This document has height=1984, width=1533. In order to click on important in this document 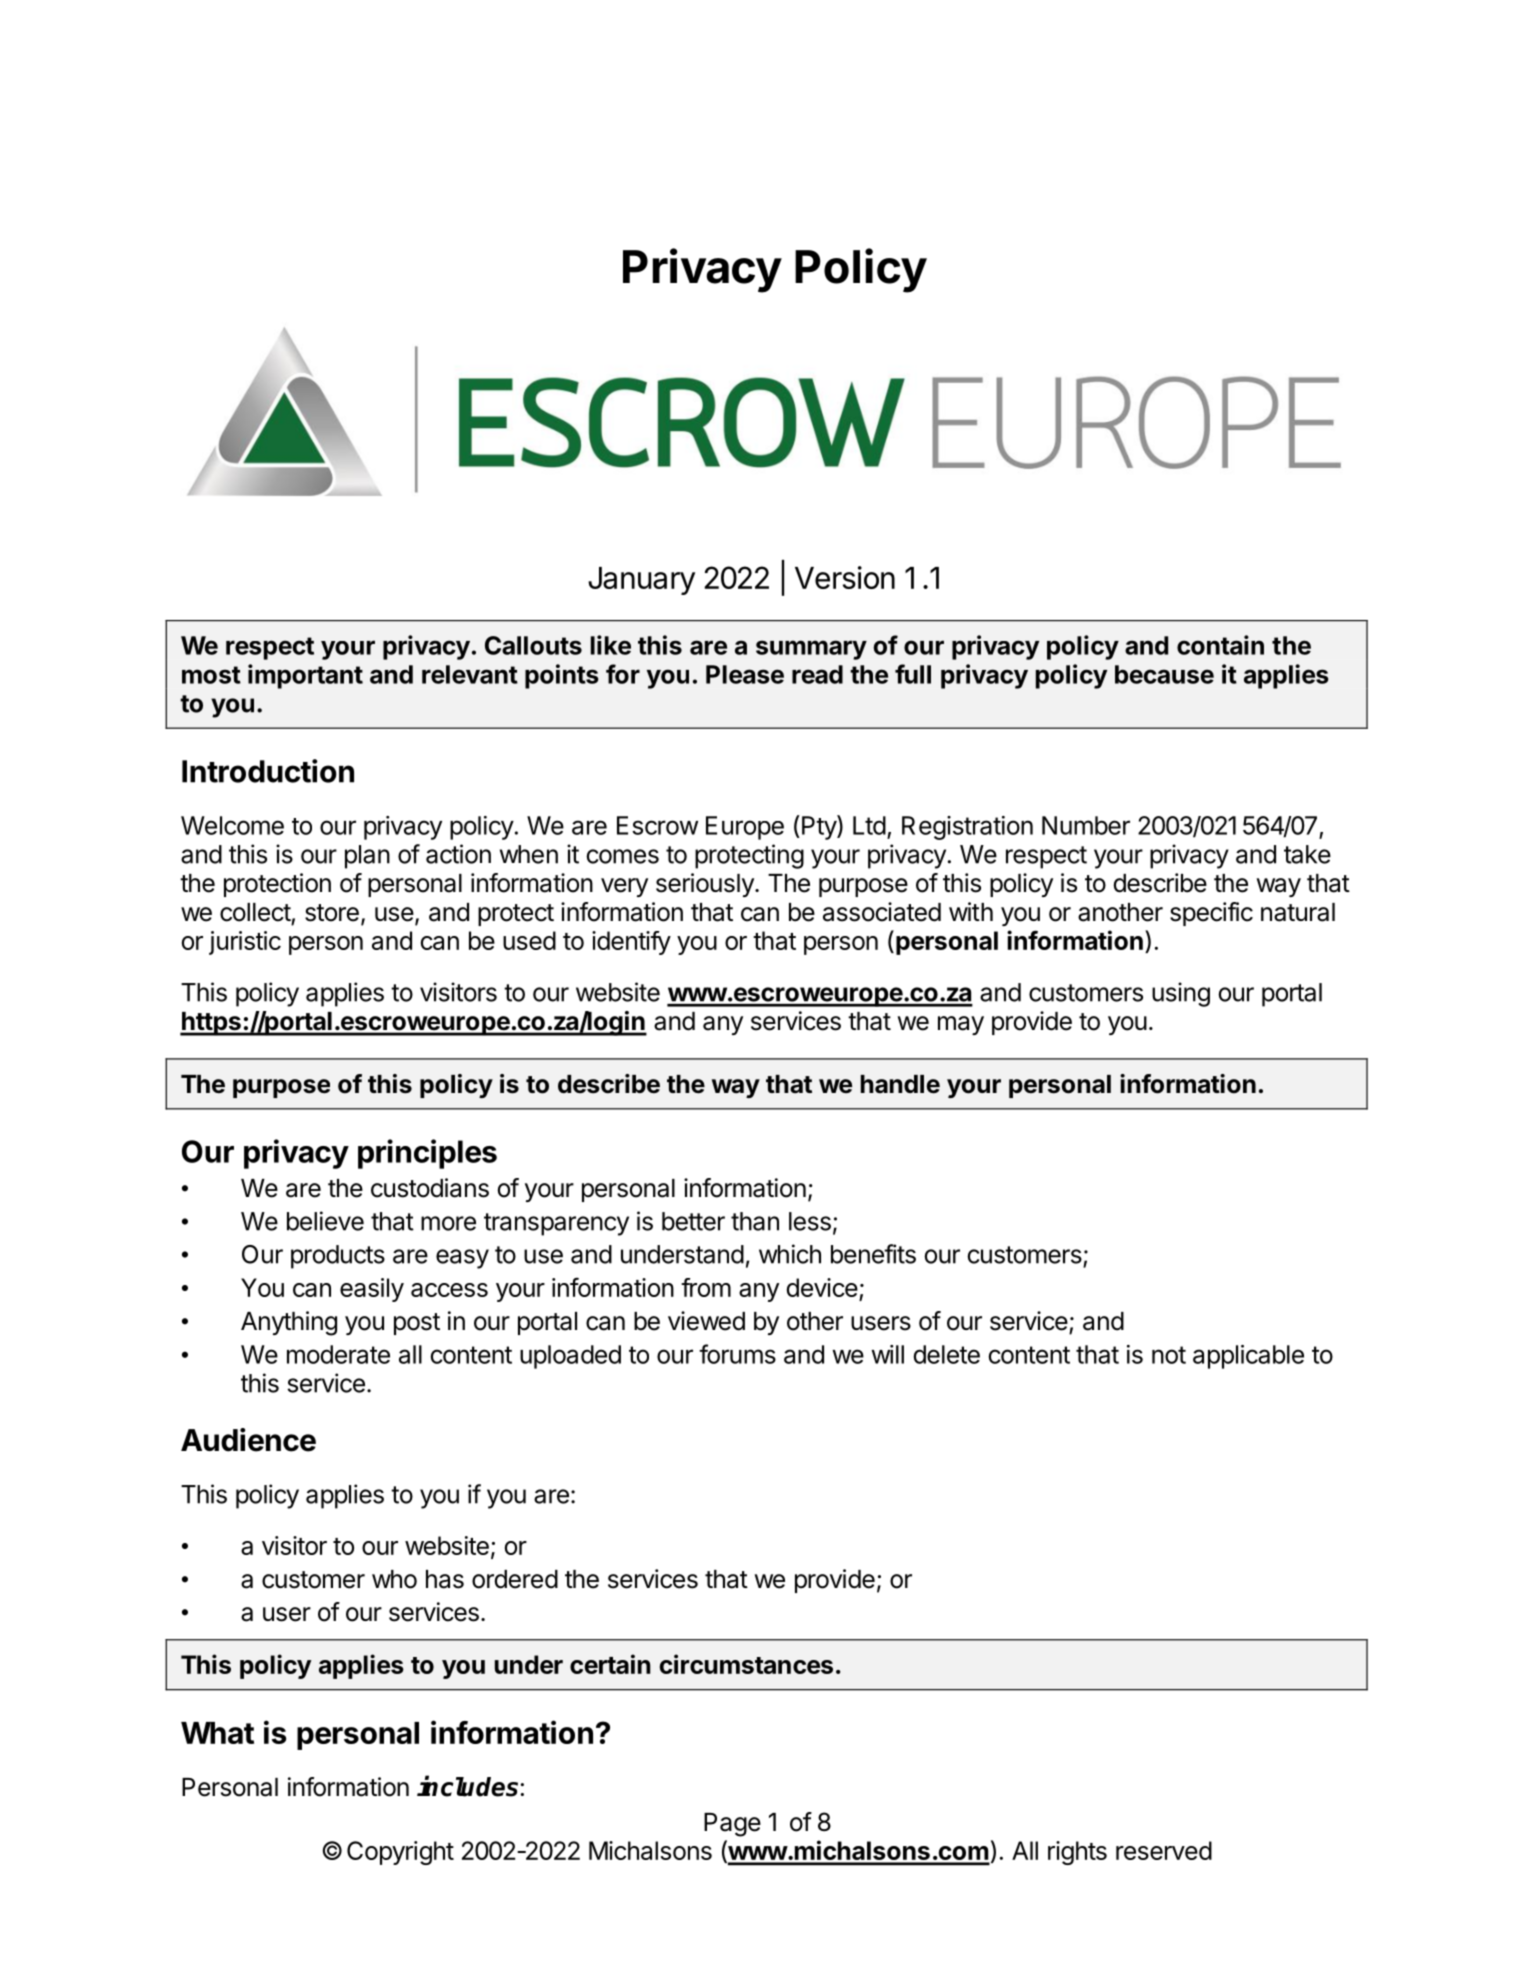, I will do `click(305, 676)`.
